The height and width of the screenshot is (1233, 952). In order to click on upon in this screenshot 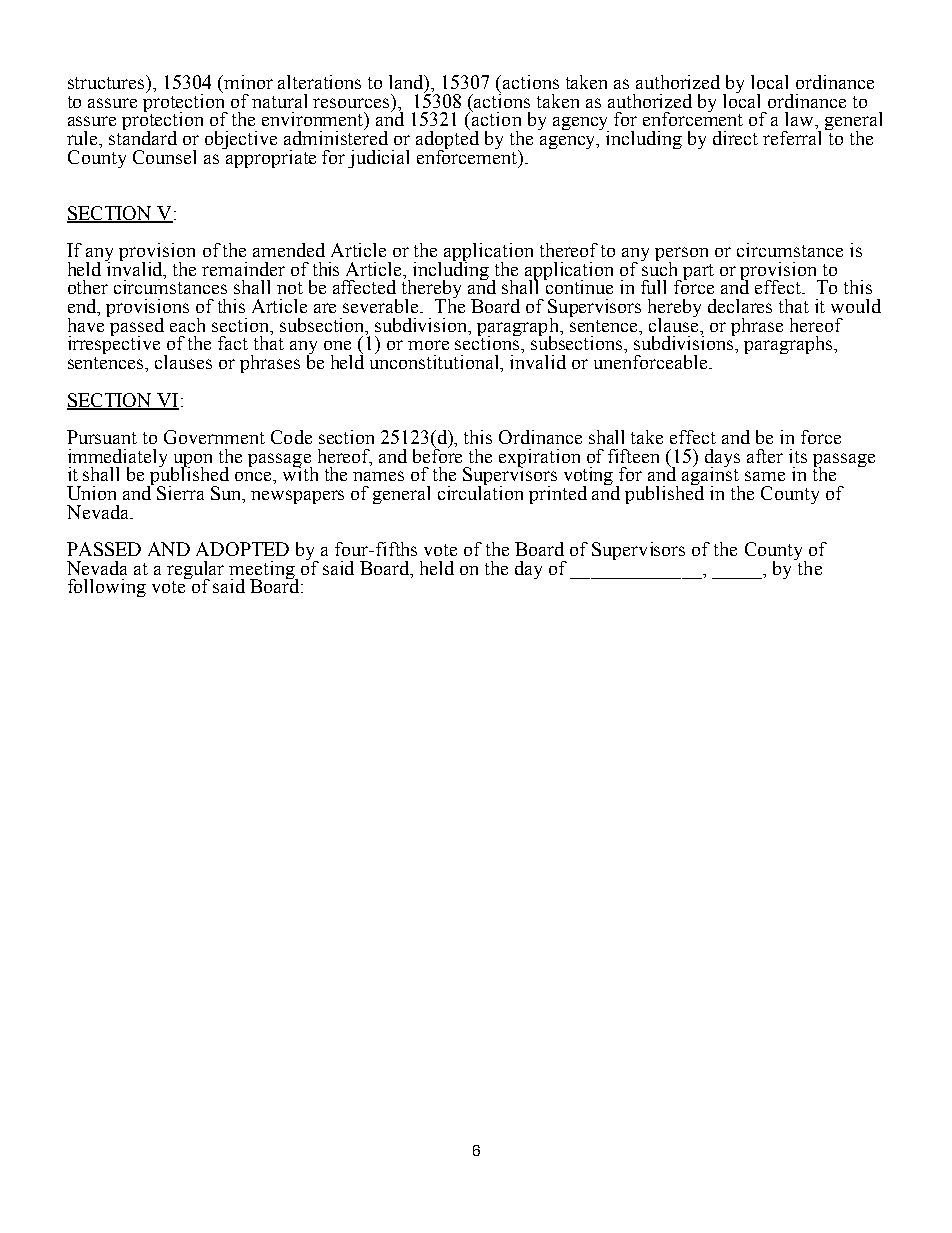, I will do `click(191, 461)`.
